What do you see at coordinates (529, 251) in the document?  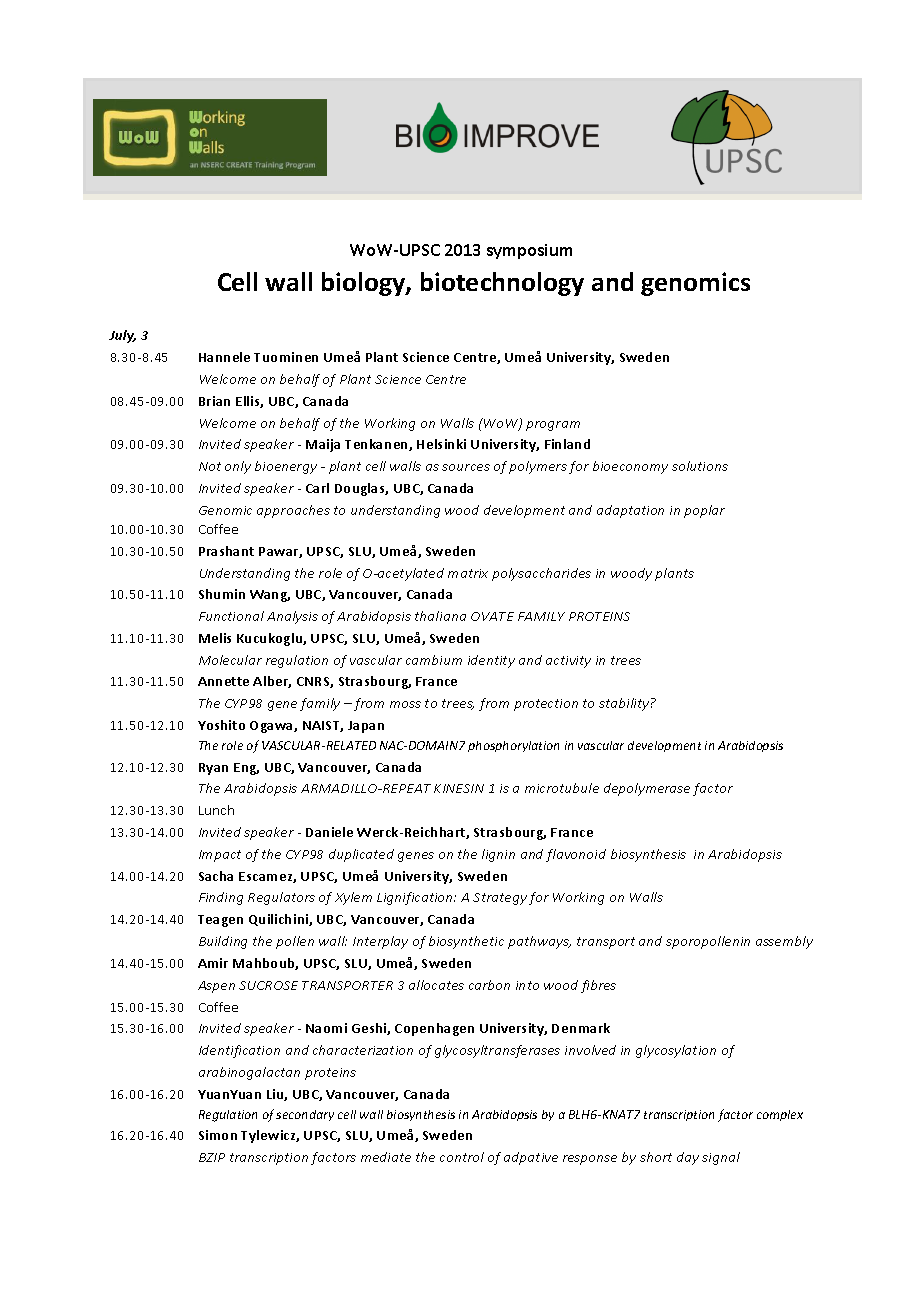 I see `symposium` at bounding box center [529, 251].
